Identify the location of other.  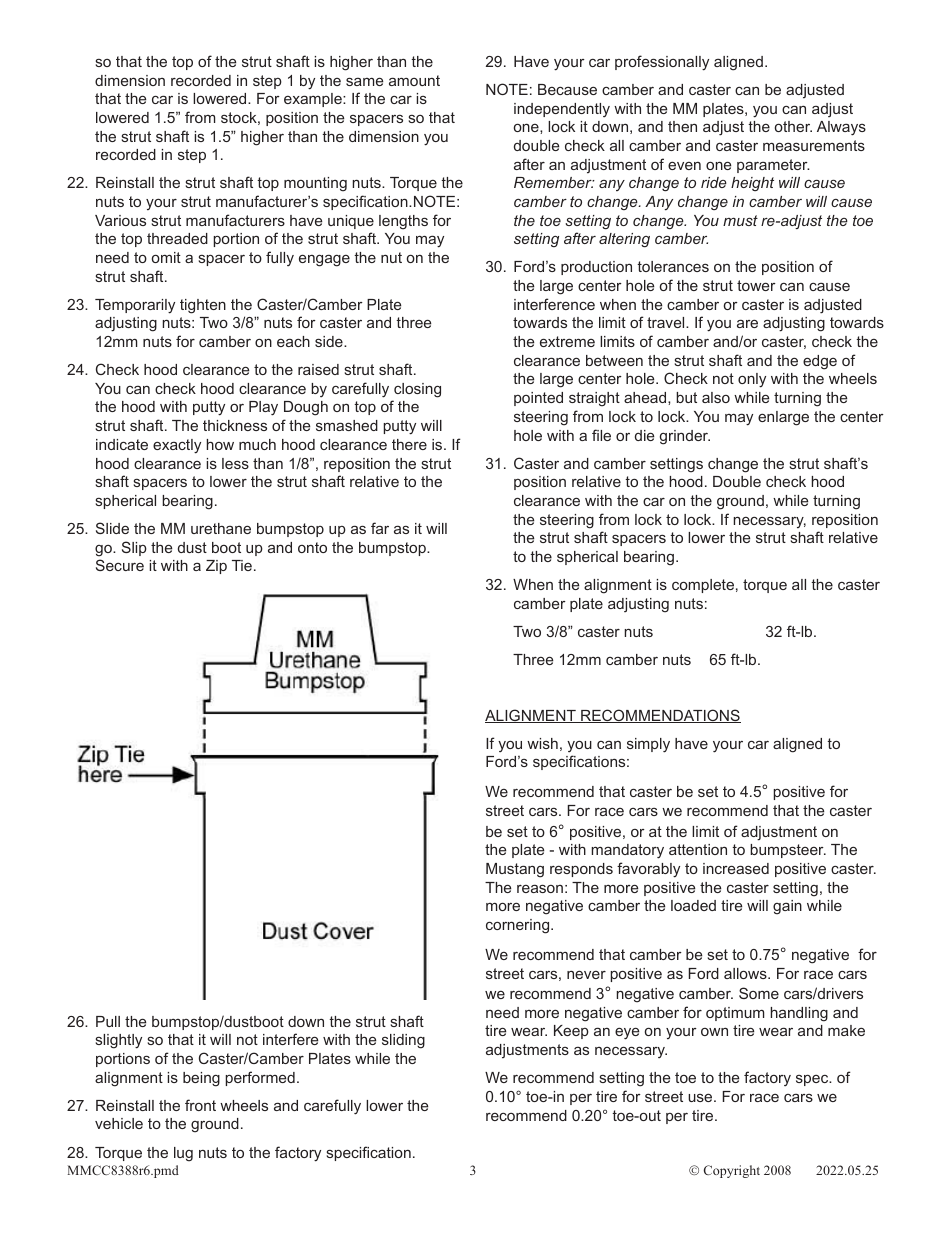
(793, 126).
